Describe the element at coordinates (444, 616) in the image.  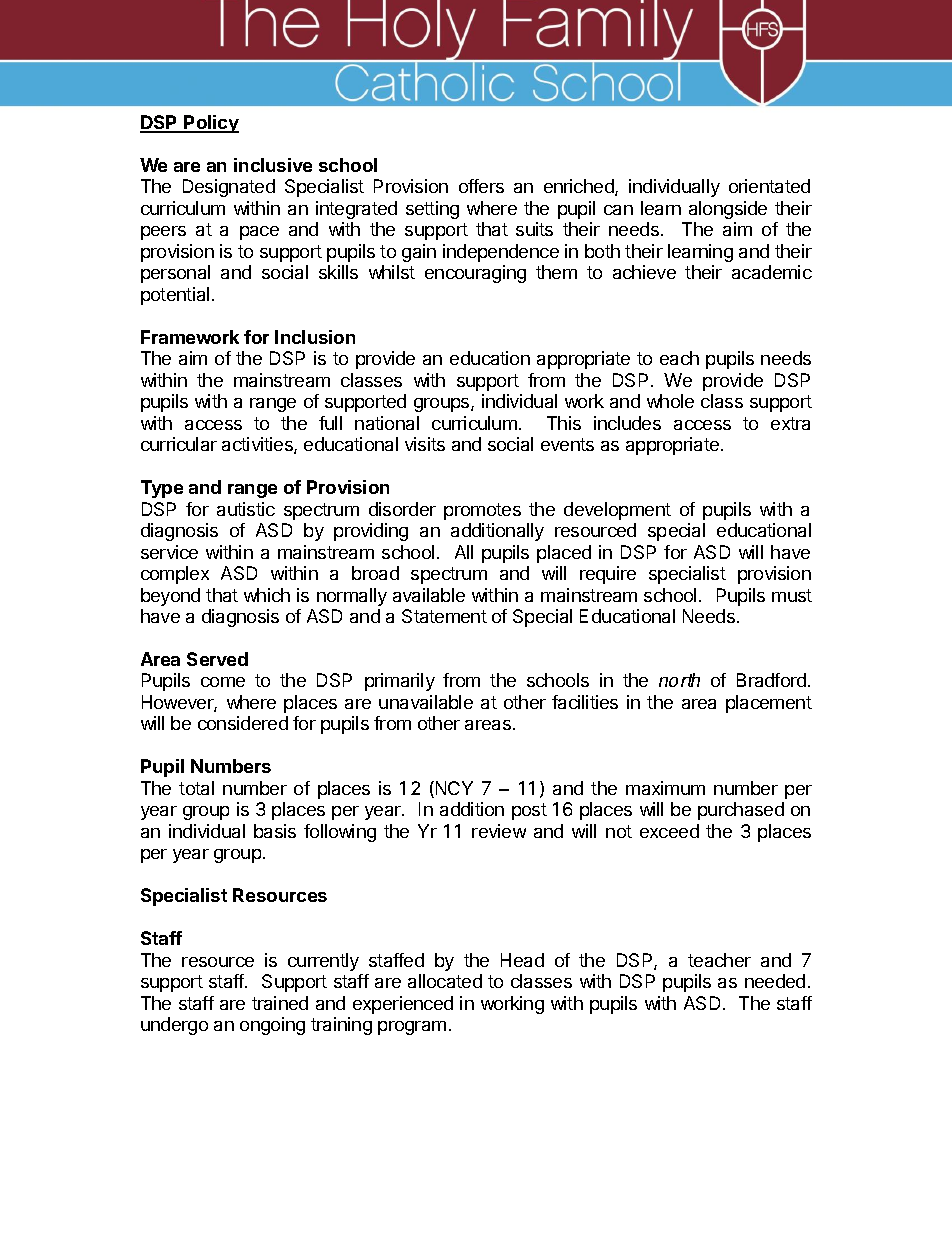
I see `Statement` at that location.
